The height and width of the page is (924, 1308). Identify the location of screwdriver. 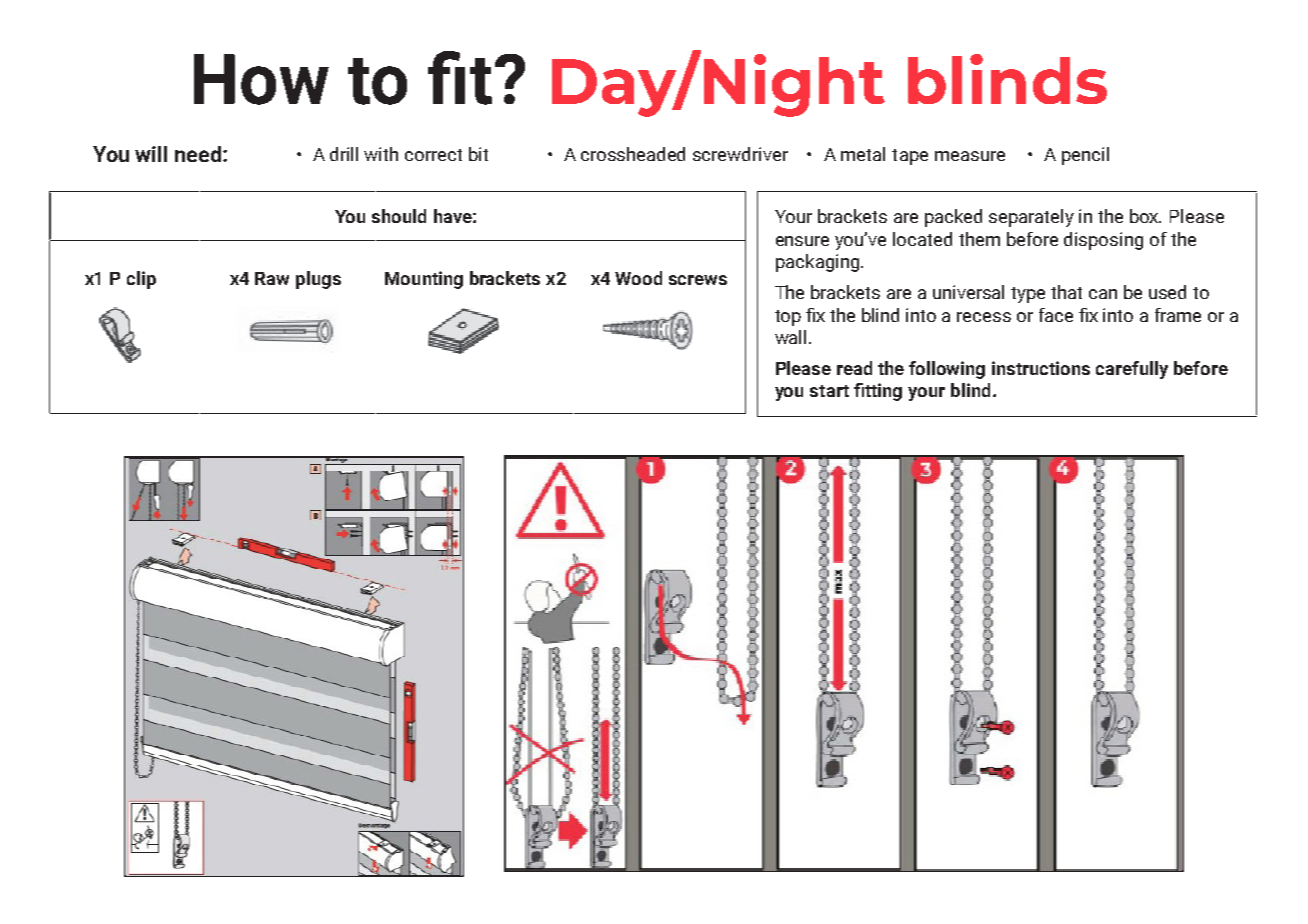
(740, 154).
